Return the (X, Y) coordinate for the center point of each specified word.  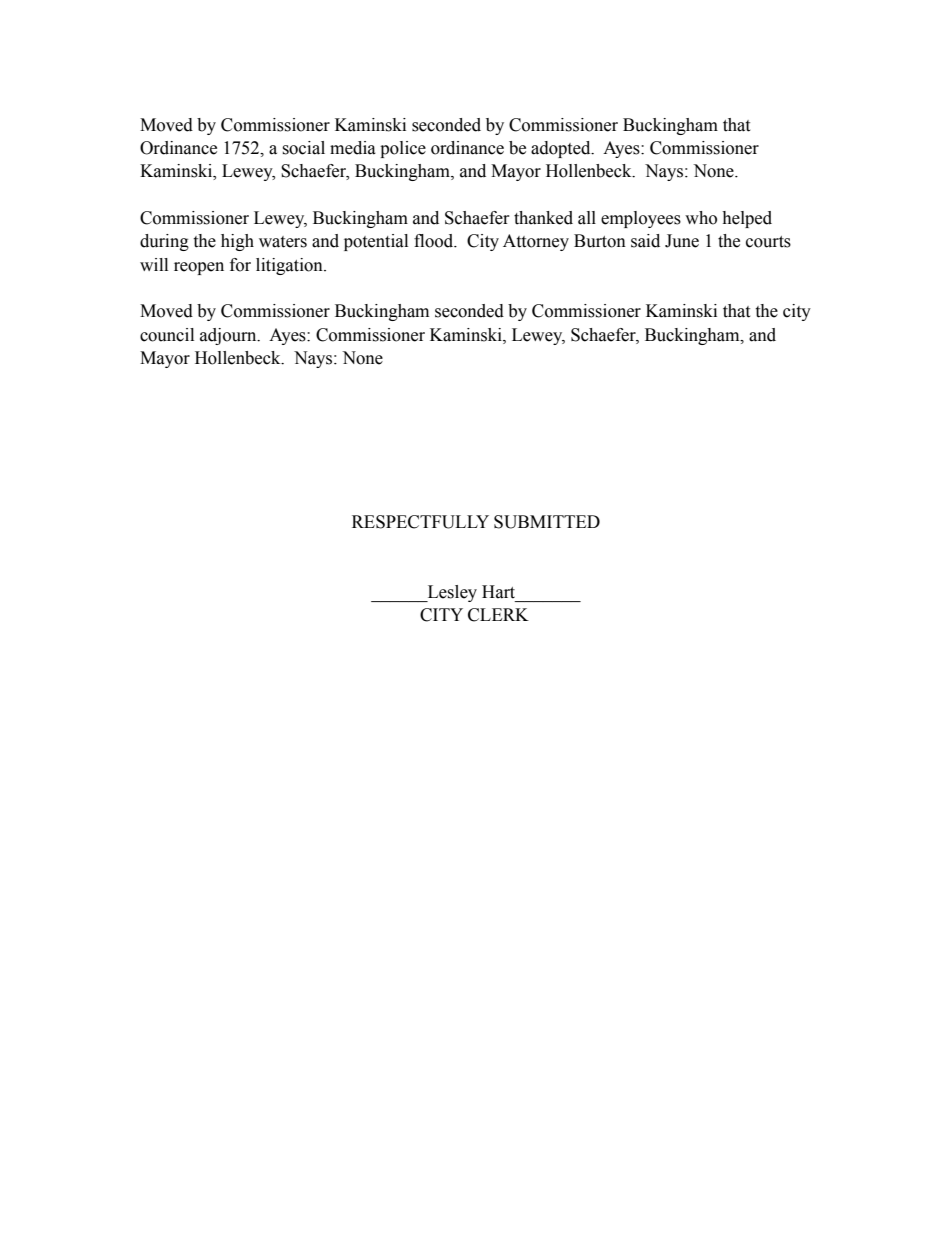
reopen (199, 268)
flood (435, 241)
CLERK (498, 615)
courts (768, 242)
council (167, 335)
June (682, 241)
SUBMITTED (547, 522)
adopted (562, 149)
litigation (290, 266)
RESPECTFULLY (420, 522)
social (303, 148)
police (403, 149)
